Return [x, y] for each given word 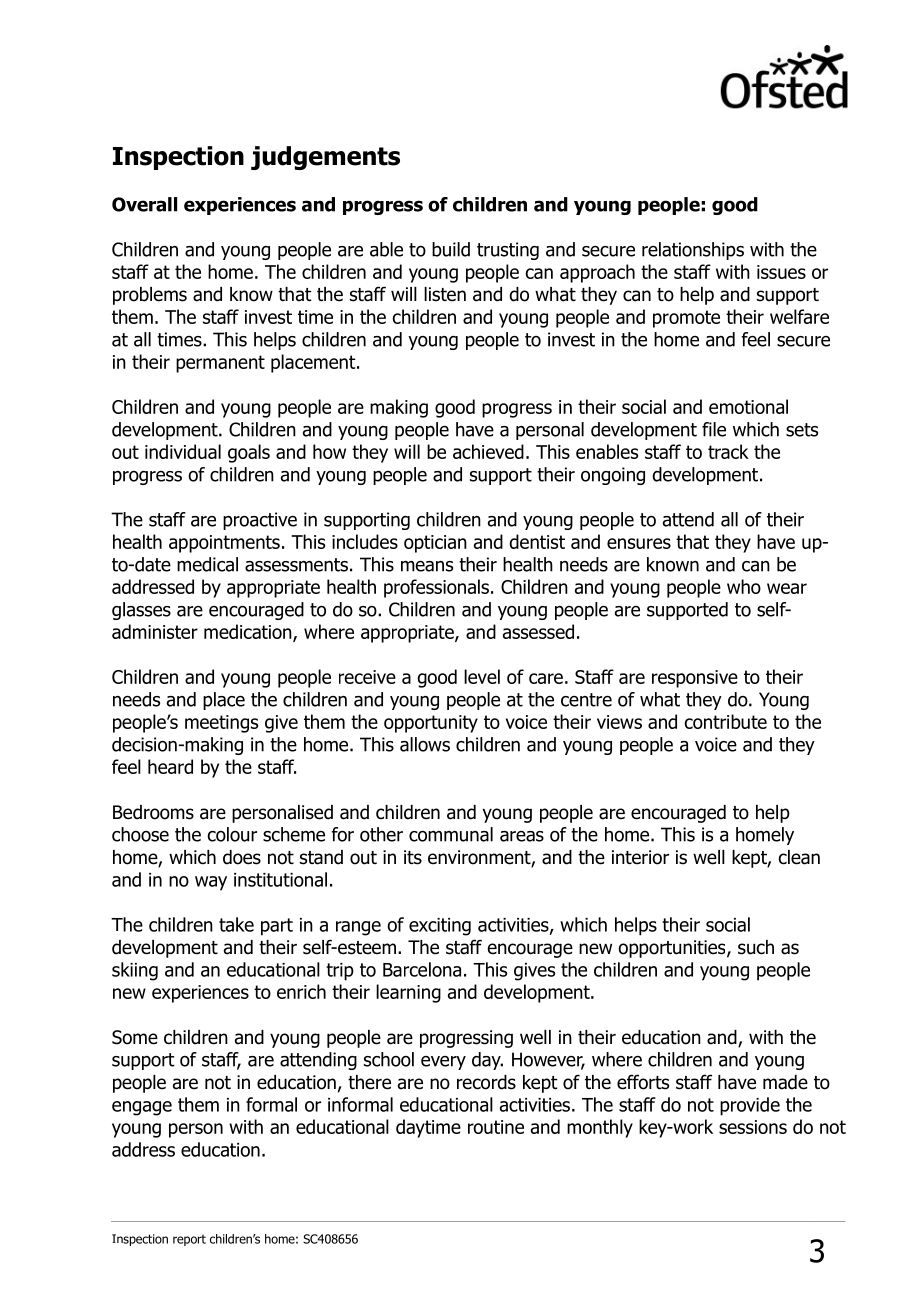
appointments [224, 544]
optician [435, 544]
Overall [144, 204]
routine [496, 1127]
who [744, 586]
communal [451, 834]
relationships [693, 251]
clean [799, 857]
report [189, 1240]
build [451, 249]
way [211, 883]
